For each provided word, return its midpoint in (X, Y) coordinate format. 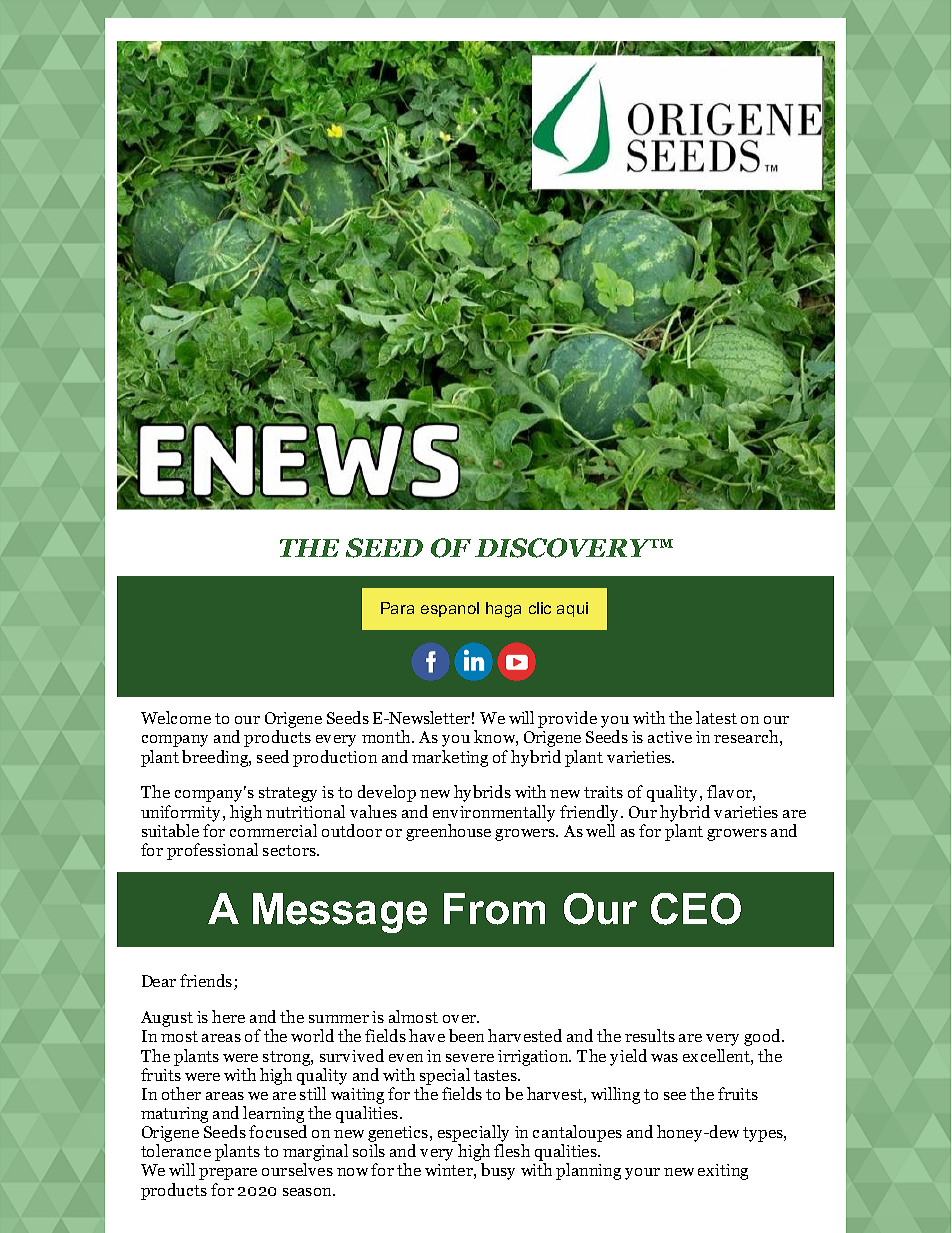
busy (498, 1171)
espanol (450, 609)
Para (397, 608)
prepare (228, 1174)
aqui (572, 609)
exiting (723, 1172)
